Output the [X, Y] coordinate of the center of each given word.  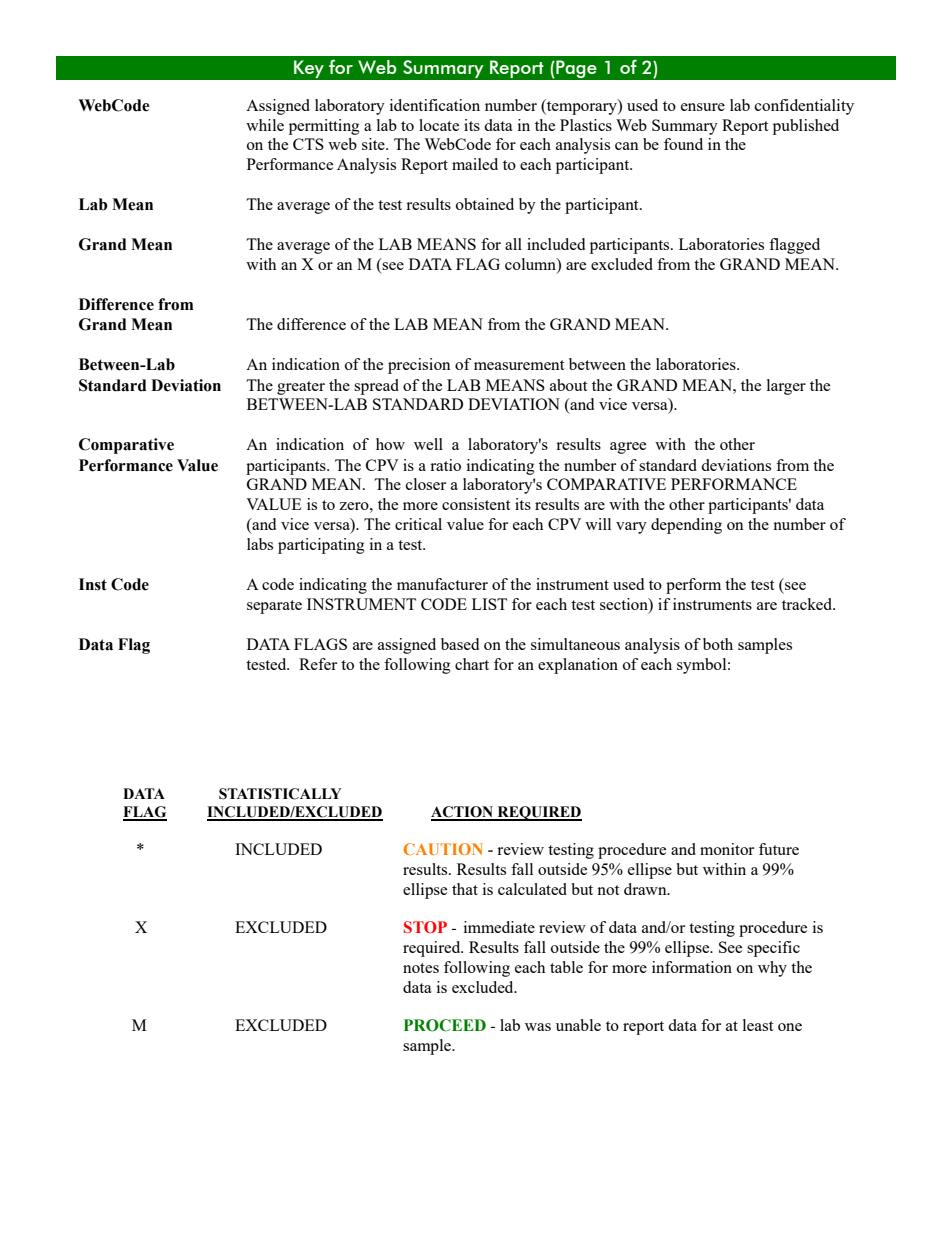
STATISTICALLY [280, 794]
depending [686, 526]
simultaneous [575, 644]
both [718, 644]
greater [301, 388]
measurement [519, 365]
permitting [324, 127]
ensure [703, 107]
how [390, 444]
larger [786, 387]
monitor [727, 849]
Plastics [586, 125]
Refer [318, 664]
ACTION [463, 813]
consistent [476, 504]
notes [421, 968]
